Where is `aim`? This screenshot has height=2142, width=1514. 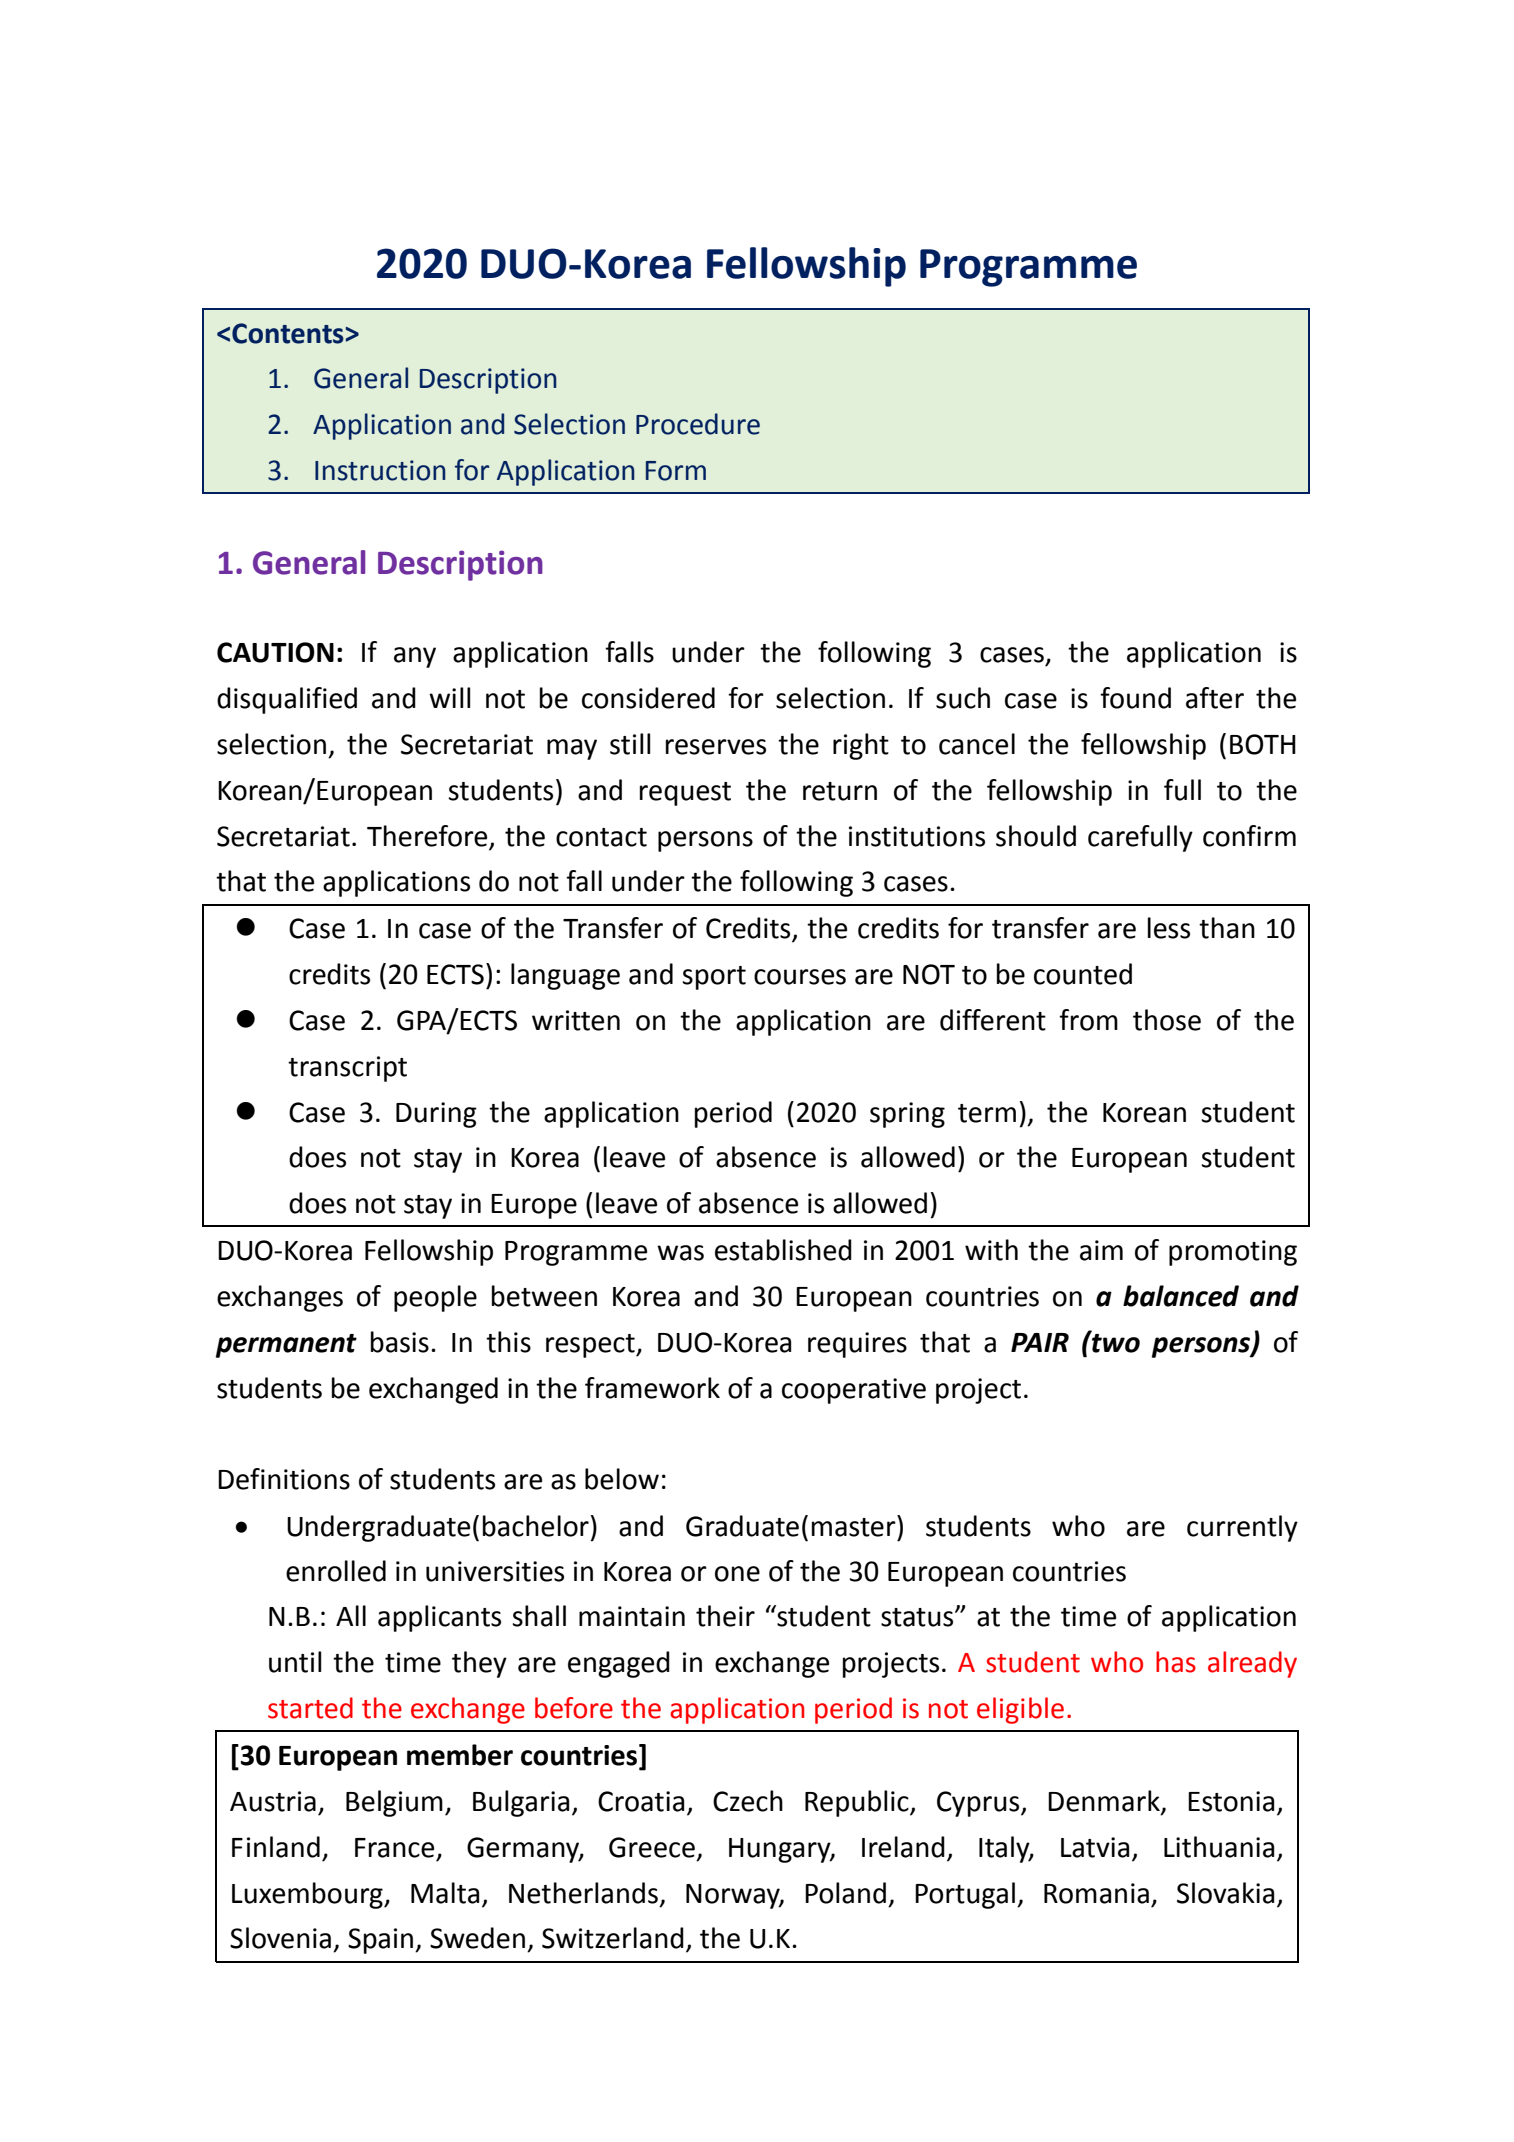 aim is located at coordinates (1101, 1250).
